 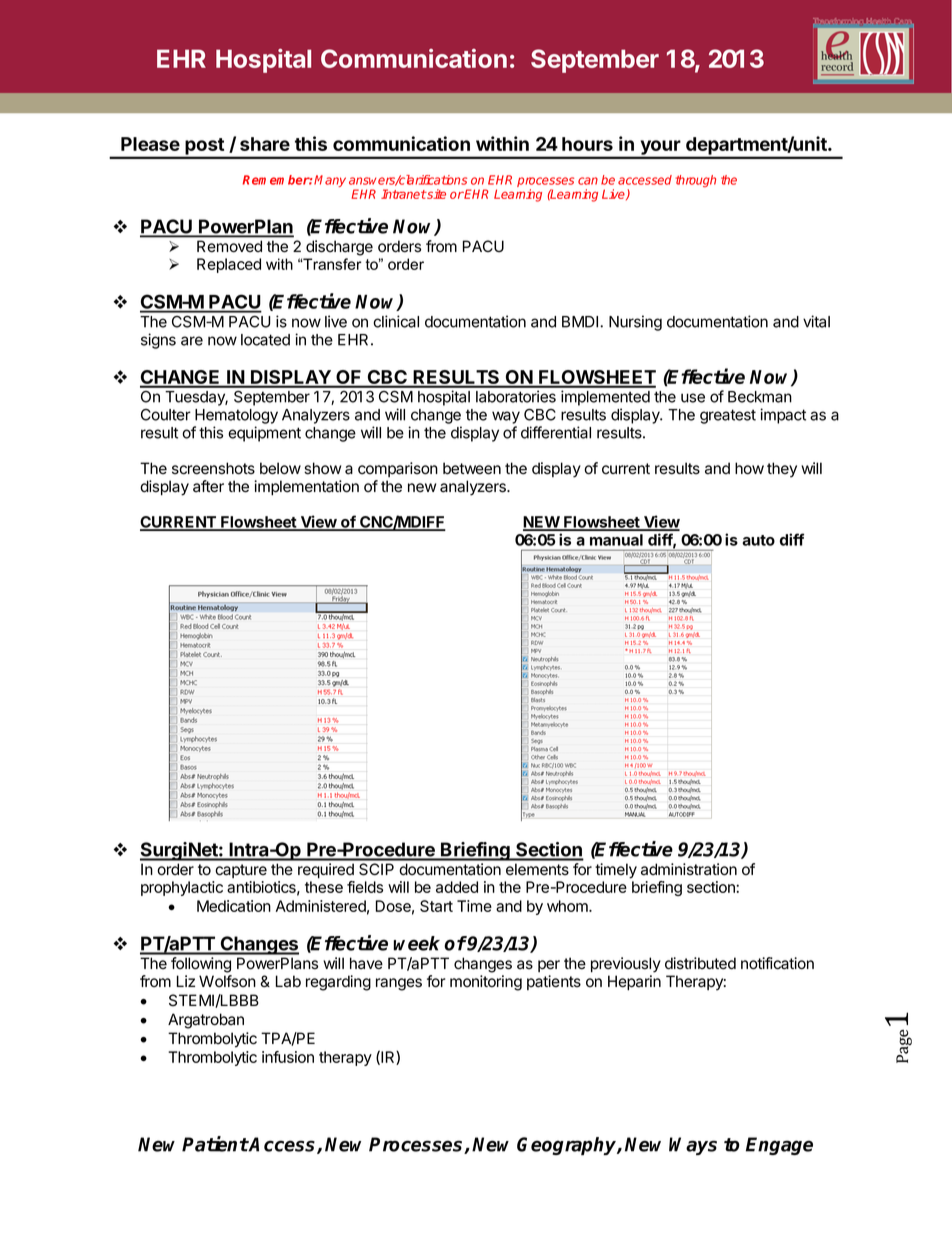 What do you see at coordinates (516, 396) in the screenshot?
I see `laboratories` at bounding box center [516, 396].
